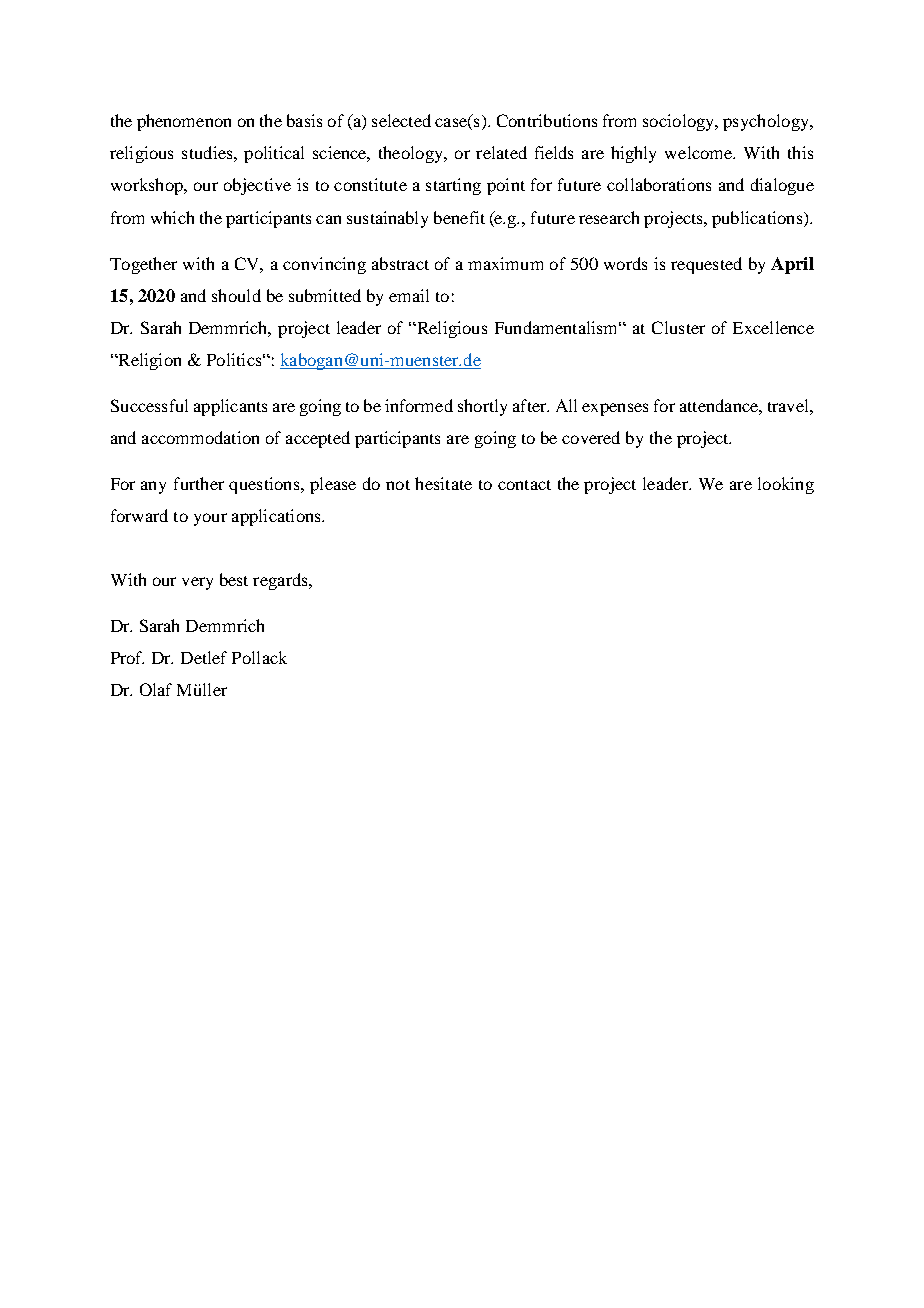 The height and width of the page is (1308, 924). Describe the element at coordinates (184, 122) in the page. I see `phenomenon` at that location.
